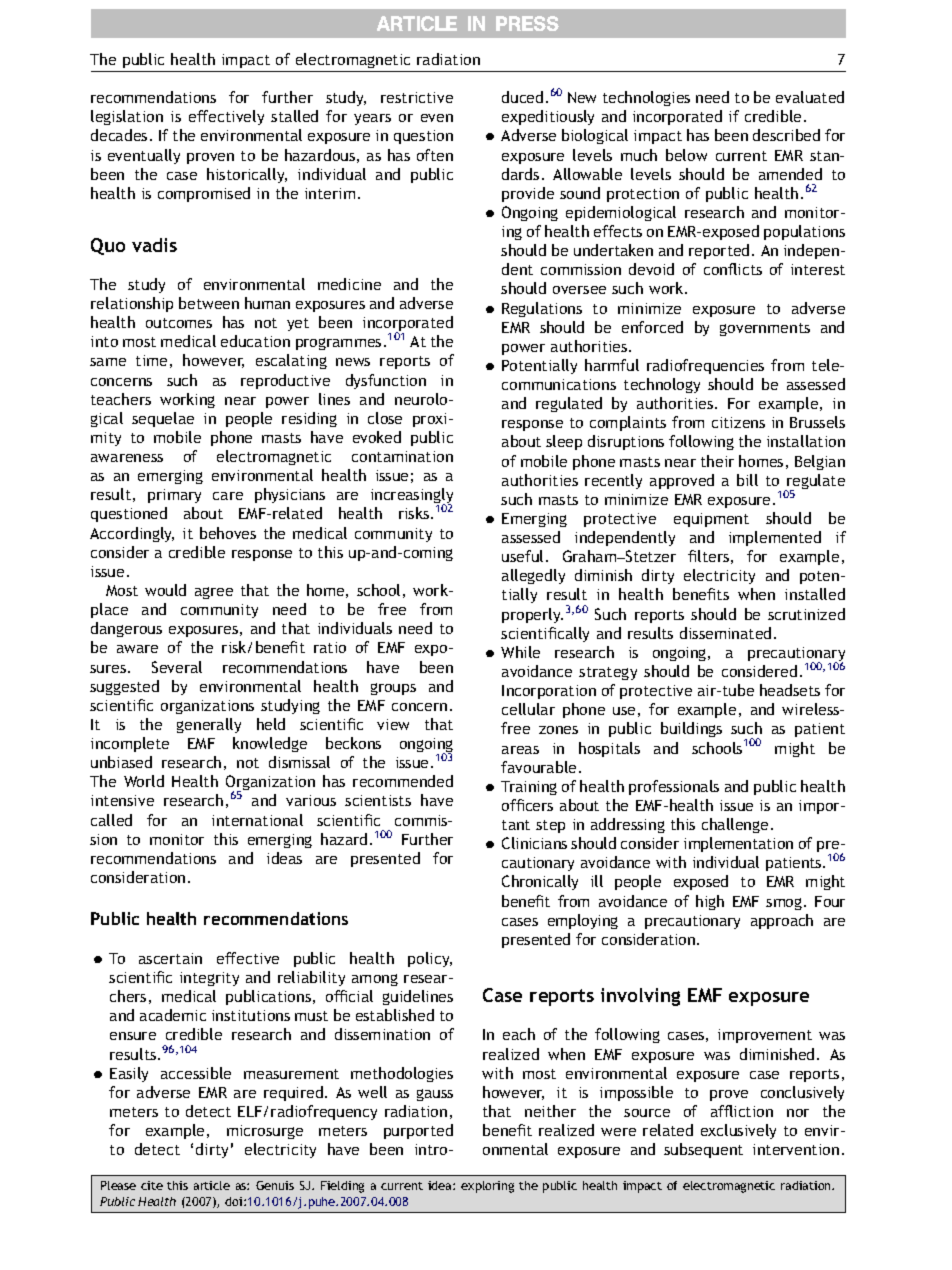  I want to click on exploring, so click(487, 1187).
